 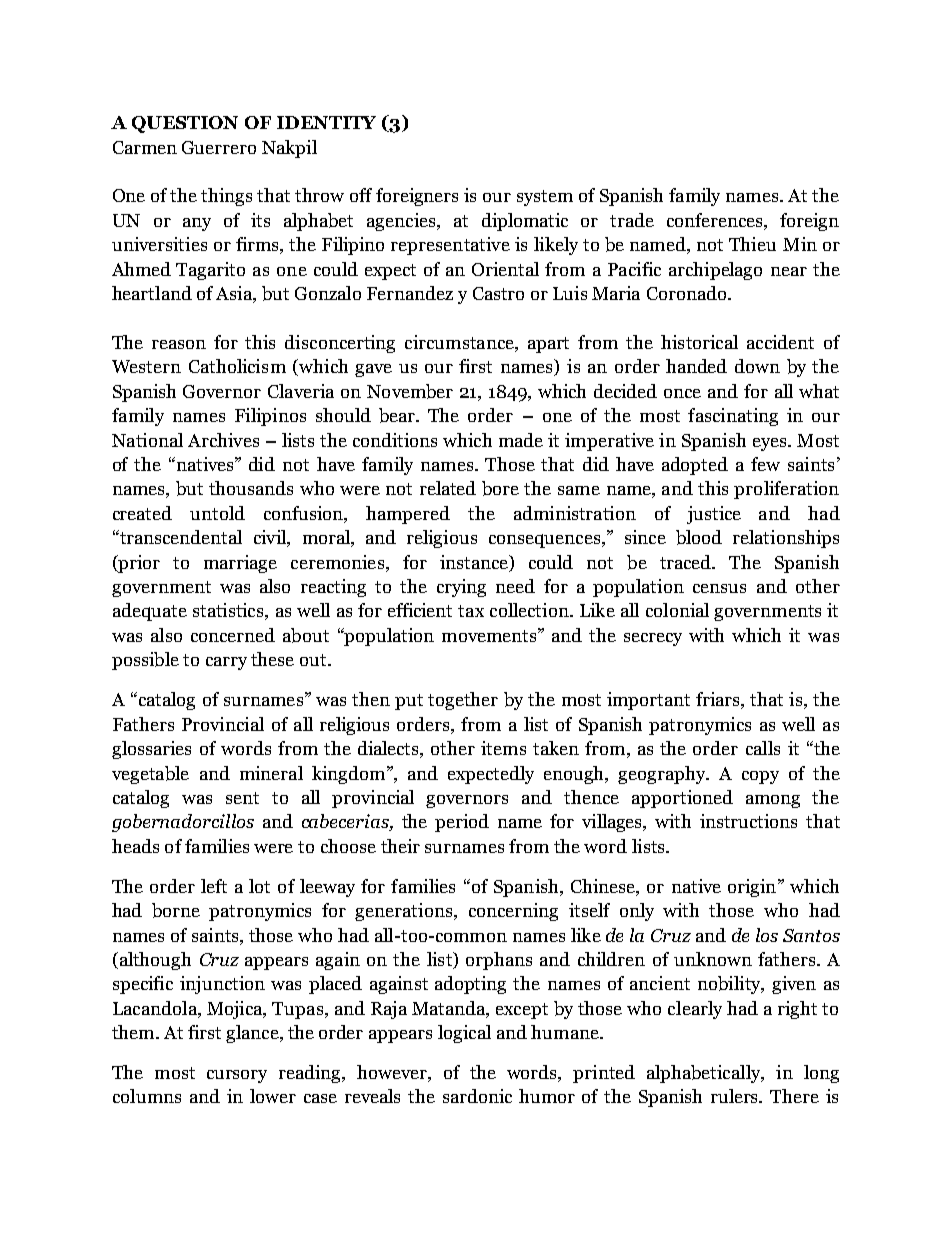 I want to click on bore, so click(x=500, y=488).
